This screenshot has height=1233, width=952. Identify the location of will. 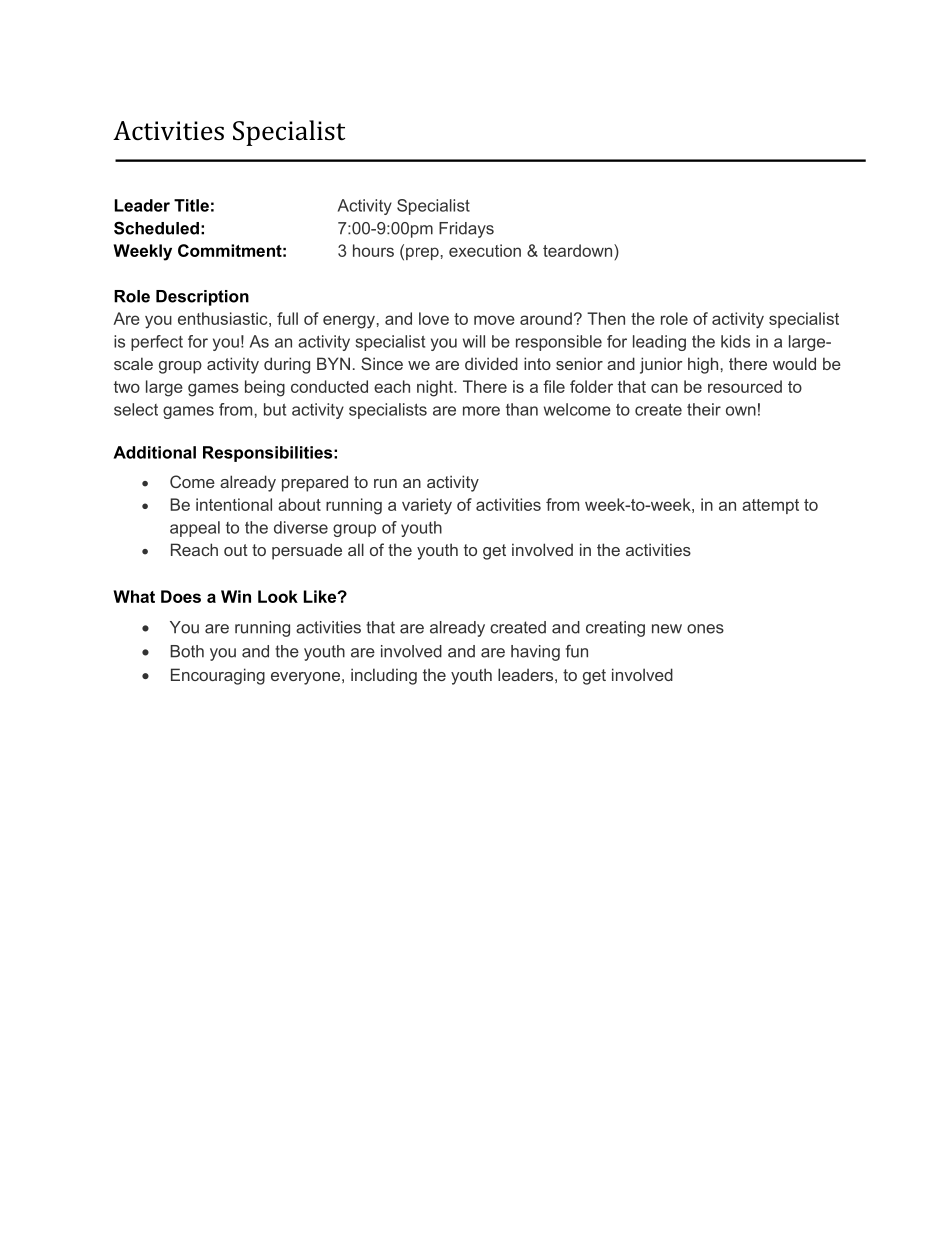
(474, 341).
